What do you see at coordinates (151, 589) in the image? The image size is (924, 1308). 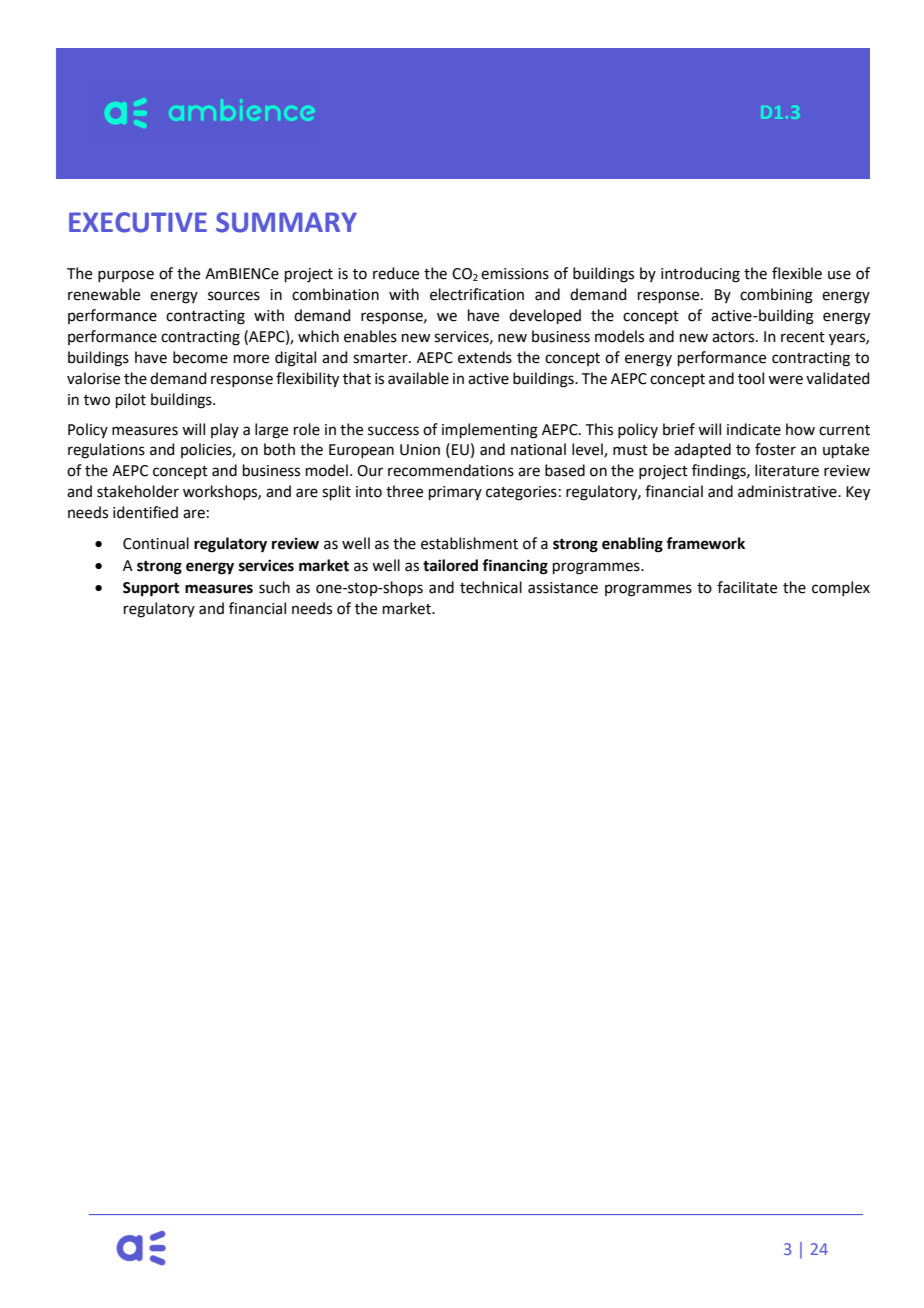 I see `Support` at bounding box center [151, 589].
